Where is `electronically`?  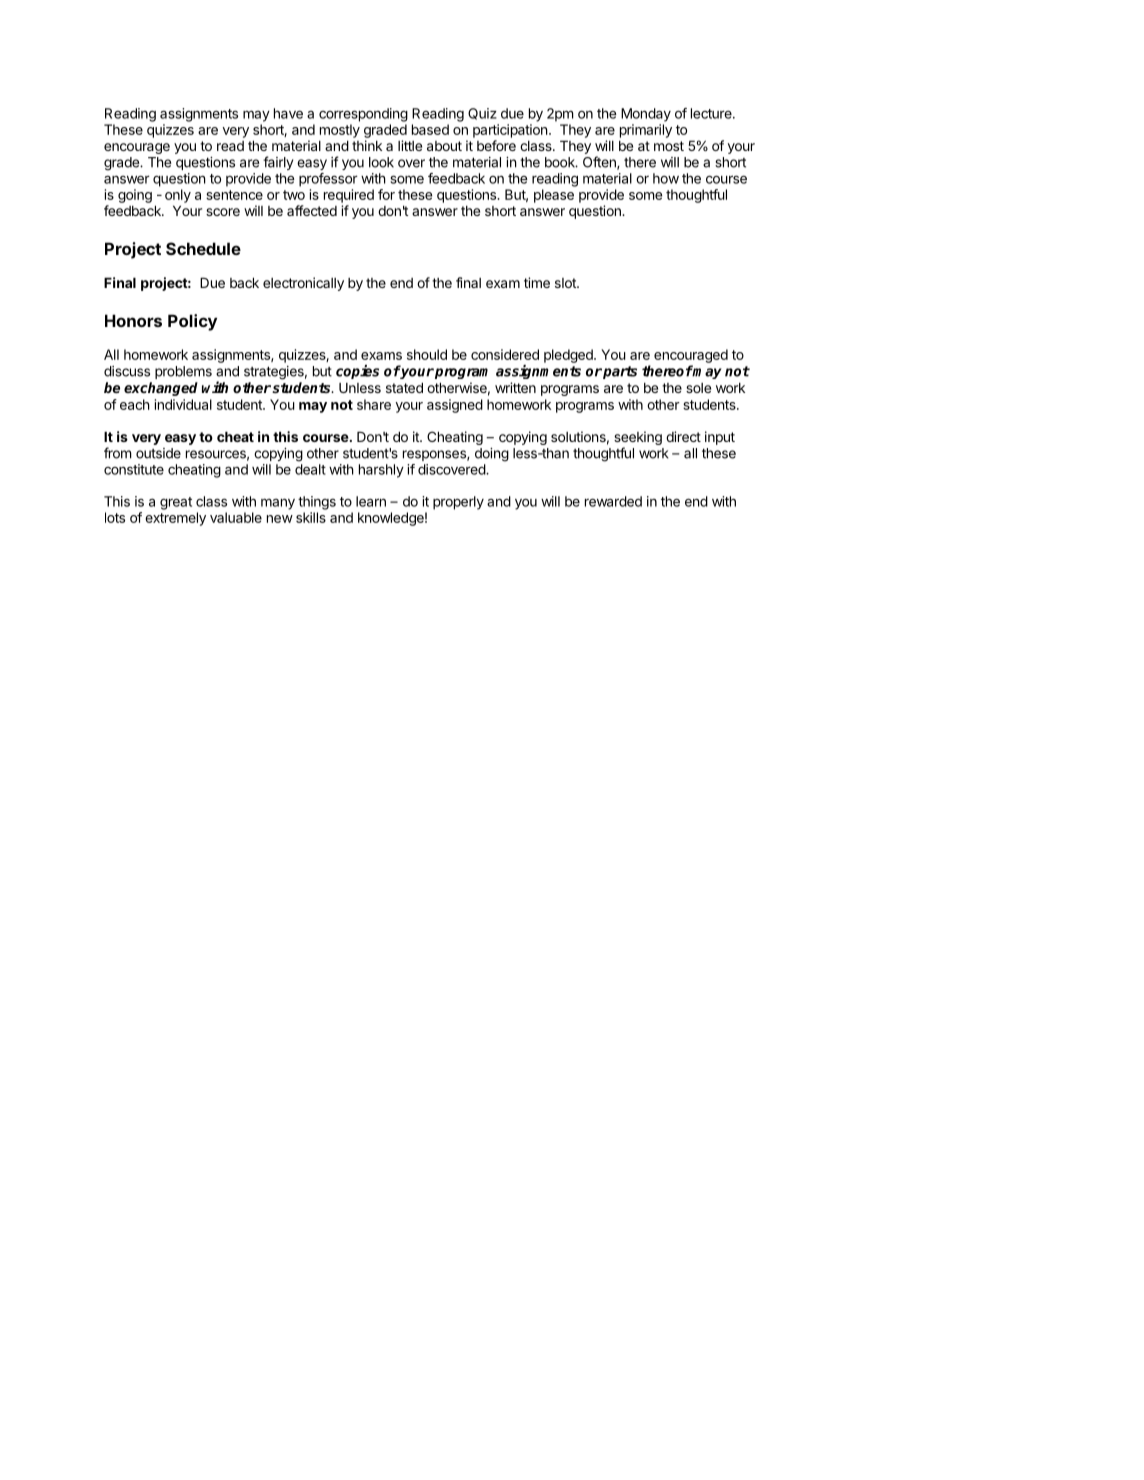 electronically is located at coordinates (303, 284).
